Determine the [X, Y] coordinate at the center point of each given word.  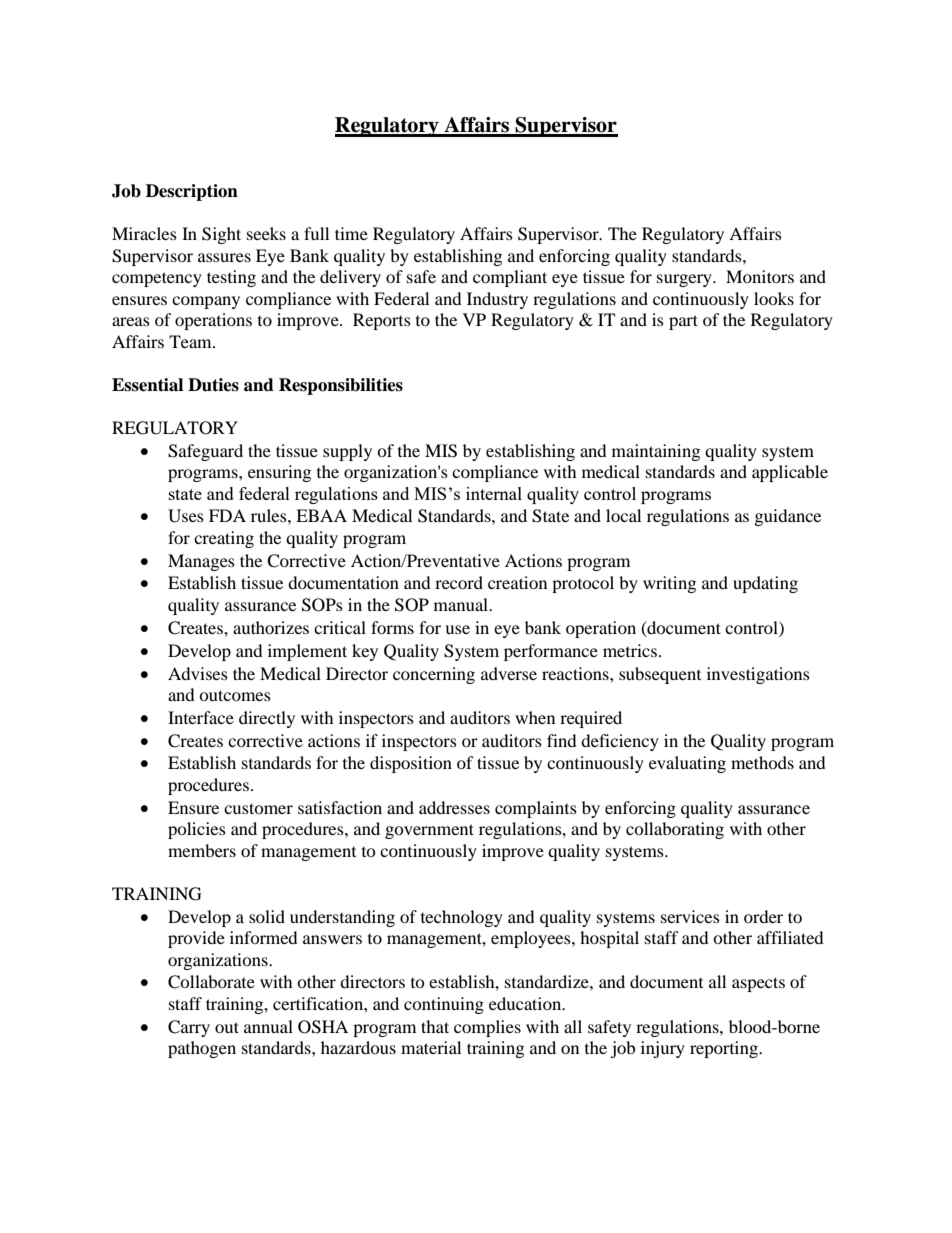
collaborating [675, 830]
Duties [213, 385]
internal [494, 493]
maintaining [656, 452]
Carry [189, 1028]
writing [669, 584]
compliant [510, 278]
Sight [221, 235]
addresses [454, 807]
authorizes [271, 627]
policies [197, 830]
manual [462, 604]
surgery [685, 280]
